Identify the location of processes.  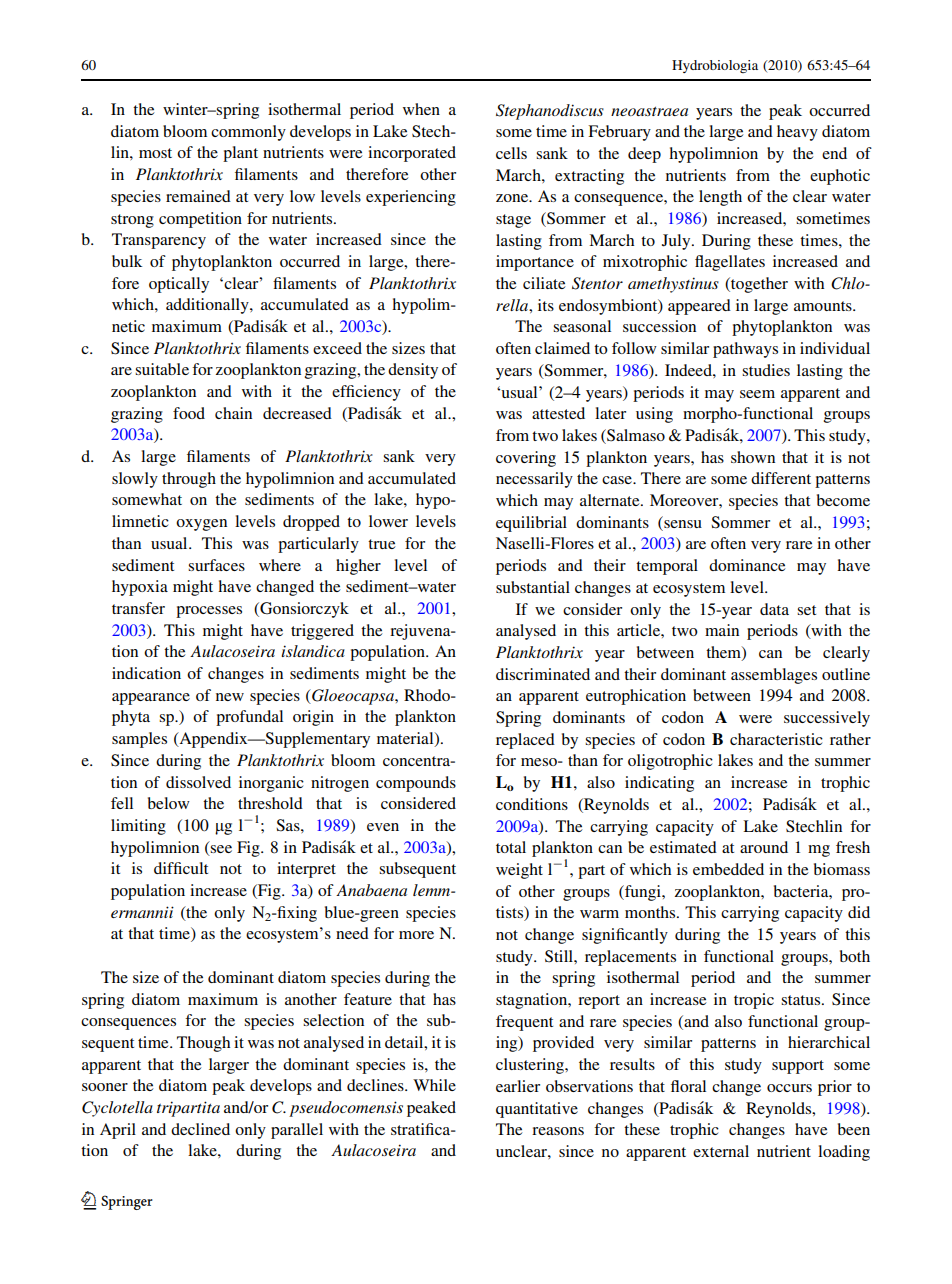
(209, 612).
